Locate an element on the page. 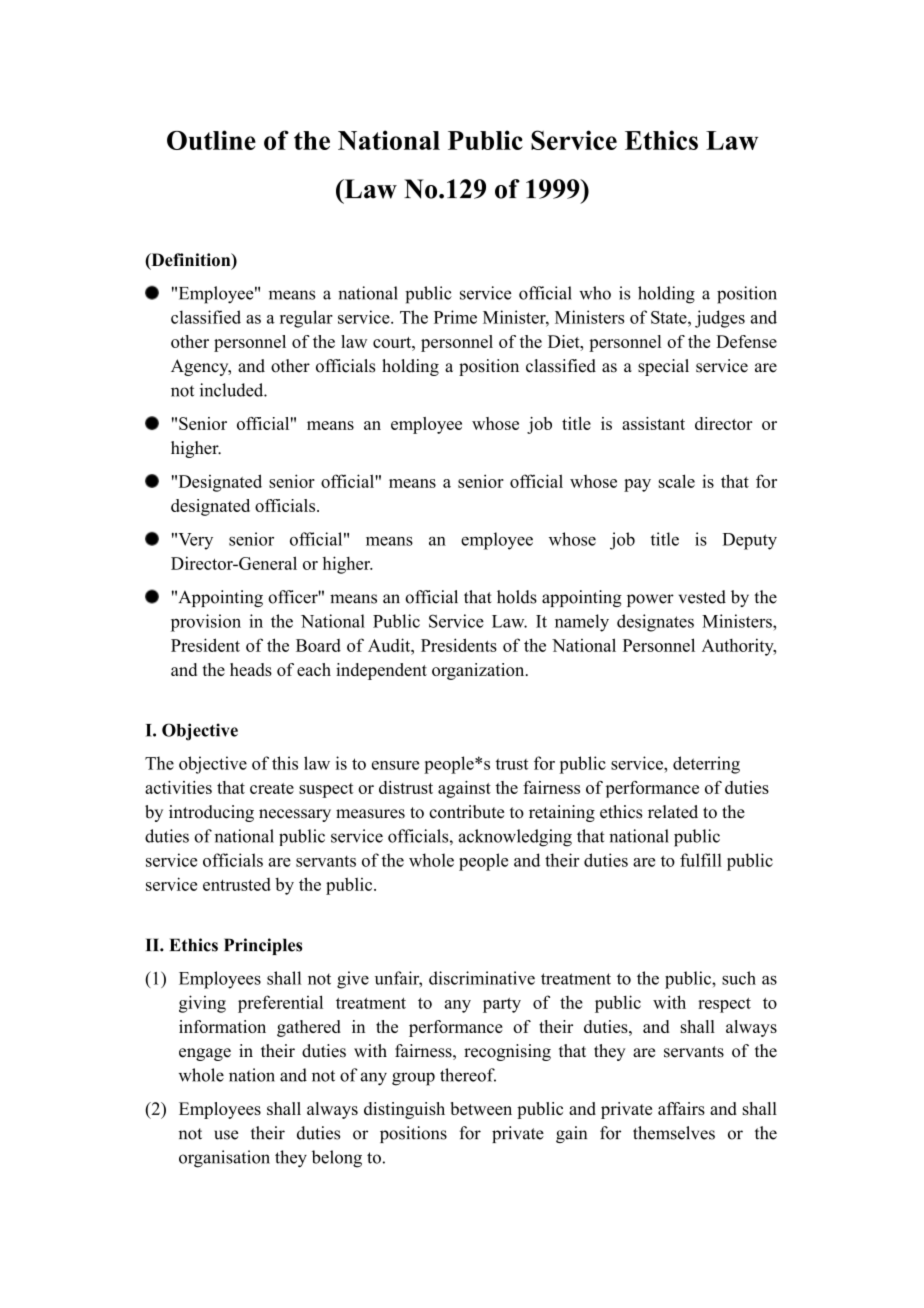 The height and width of the image is (1308, 924). State is located at coordinates (670, 317).
